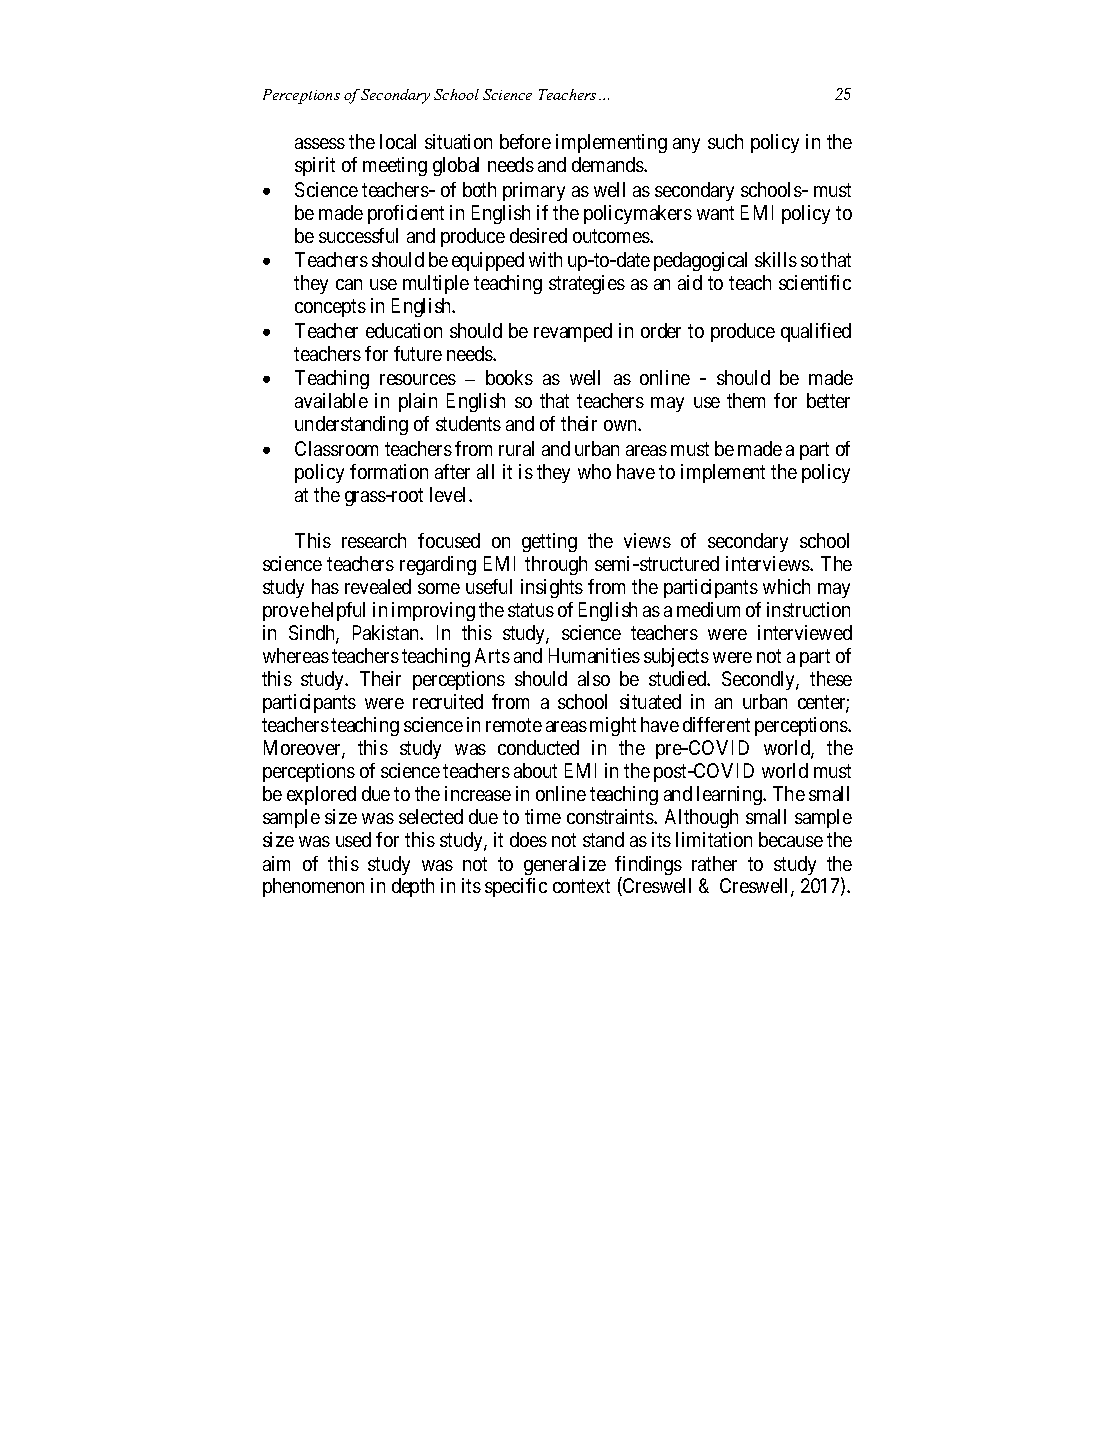  What do you see at coordinates (725, 141) in the screenshot?
I see `such` at bounding box center [725, 141].
